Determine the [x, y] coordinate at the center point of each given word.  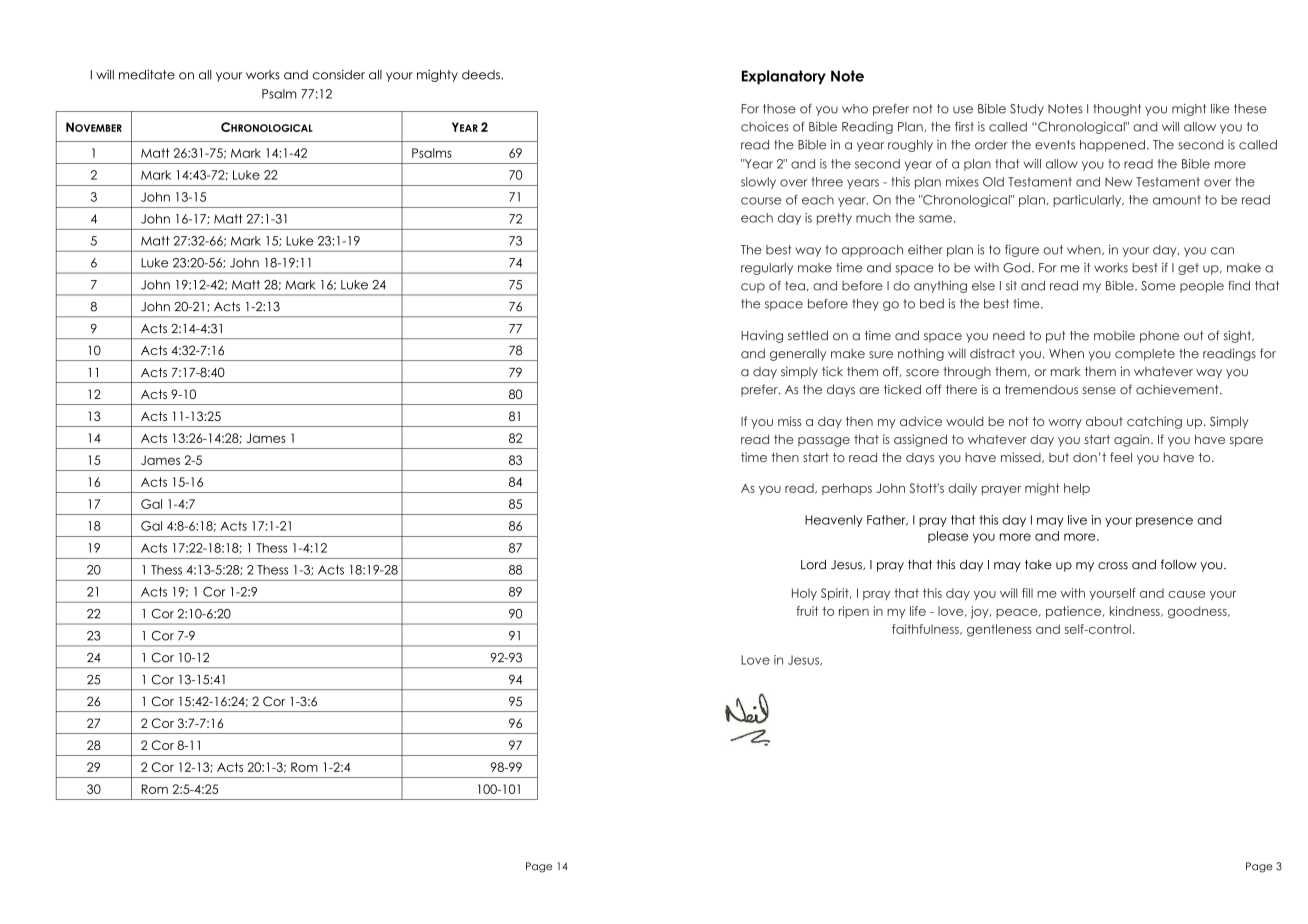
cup [753, 288]
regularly [767, 269]
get [1188, 269]
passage [824, 442]
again [1133, 440]
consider [339, 75]
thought [1117, 110]
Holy [804, 594]
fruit [807, 611]
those [779, 109]
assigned [920, 440]
